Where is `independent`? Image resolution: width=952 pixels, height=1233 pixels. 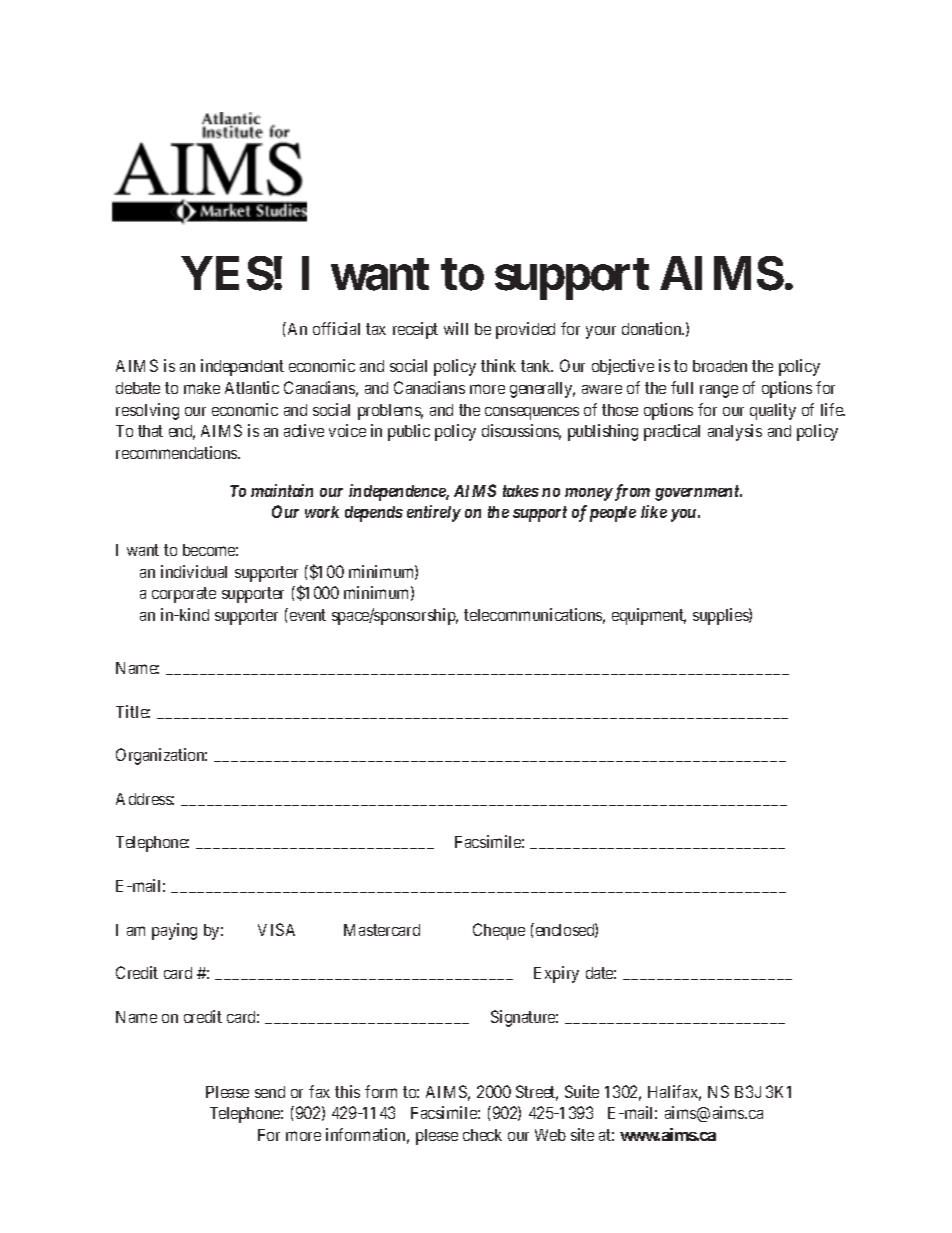 independent is located at coordinates (242, 367).
